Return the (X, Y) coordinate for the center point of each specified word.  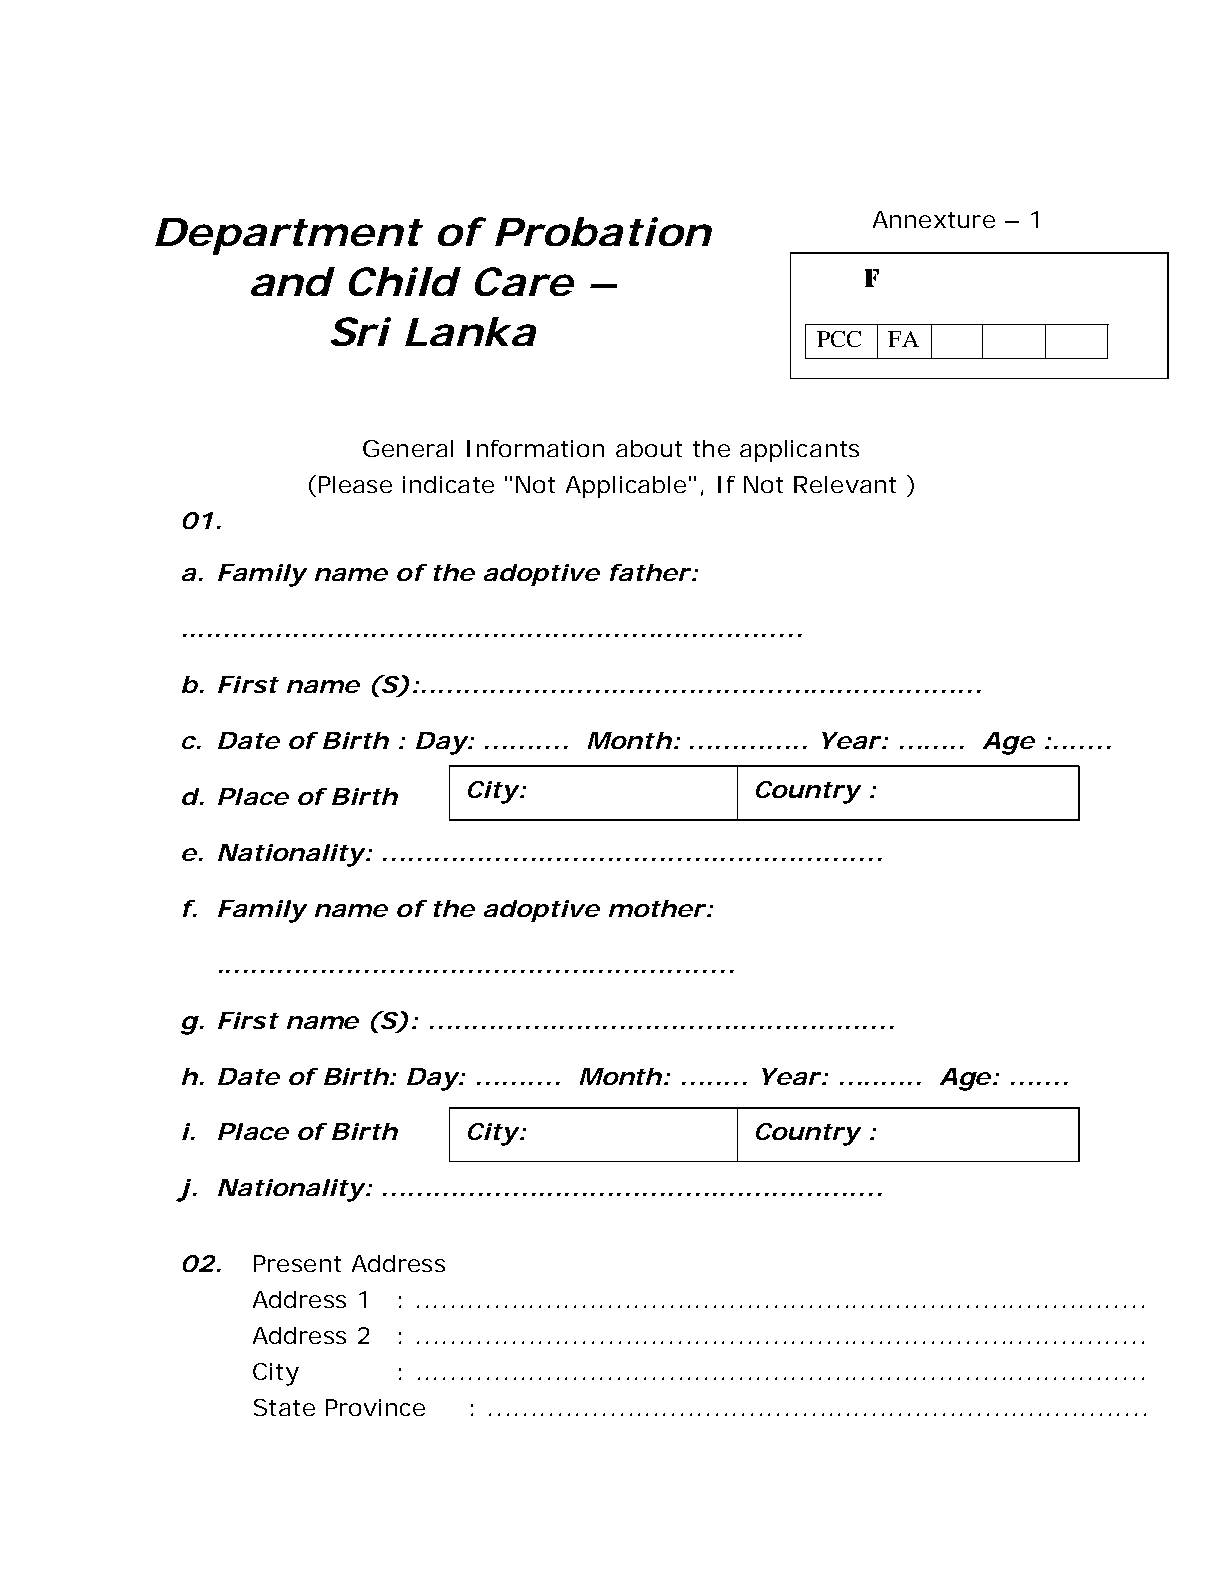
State (284, 1407)
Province (375, 1407)
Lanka (470, 331)
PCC (839, 339)
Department (288, 236)
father (650, 572)
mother (657, 908)
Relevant (845, 484)
